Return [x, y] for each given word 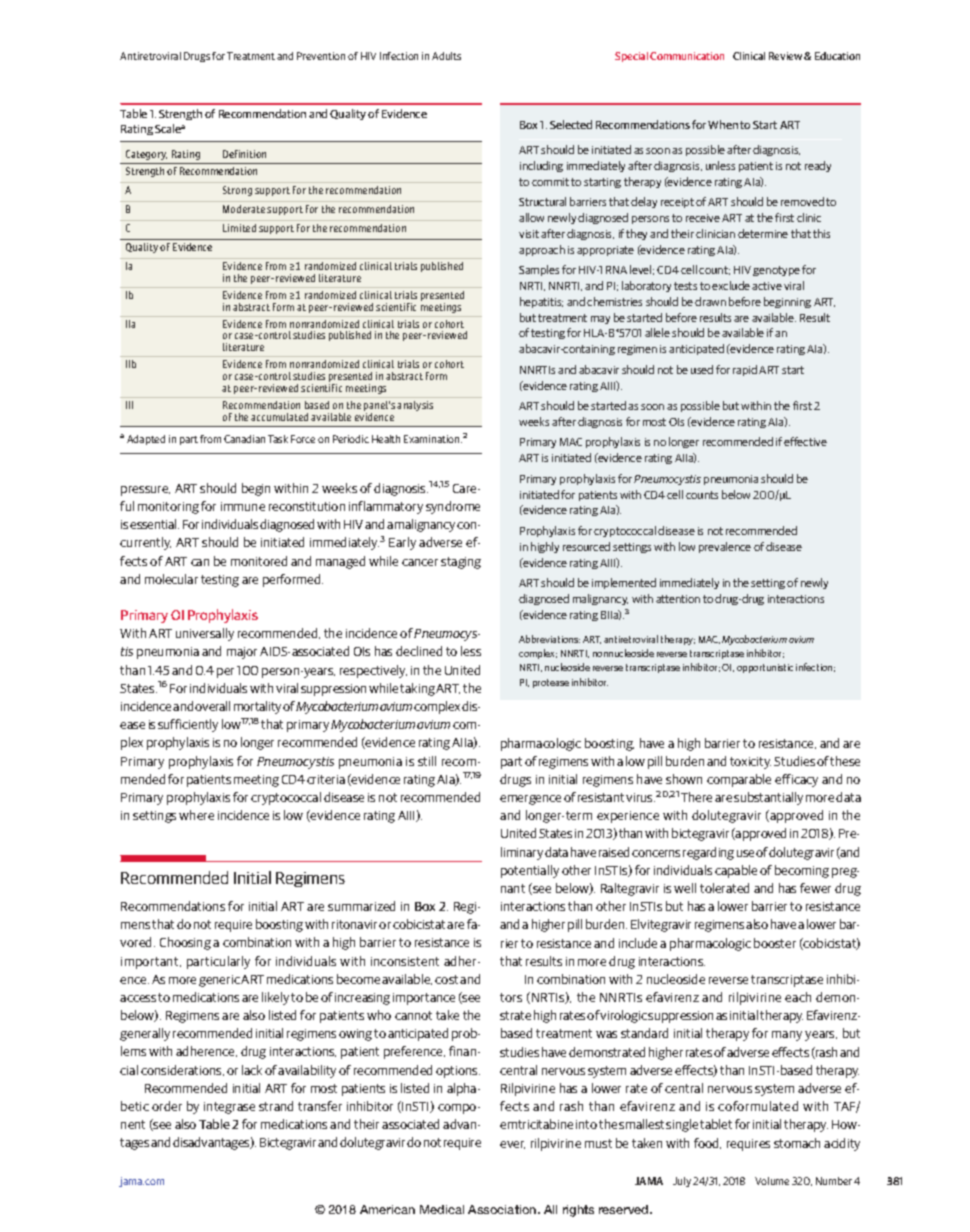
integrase [229, 1108]
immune [243, 506]
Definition [244, 154]
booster [775, 943]
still [427, 761]
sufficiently [188, 725]
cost [446, 979]
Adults [446, 56]
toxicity [750, 763]
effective [805, 441]
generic [219, 981]
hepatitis [541, 302]
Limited [239, 228]
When [723, 124]
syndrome [453, 507]
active [767, 286]
